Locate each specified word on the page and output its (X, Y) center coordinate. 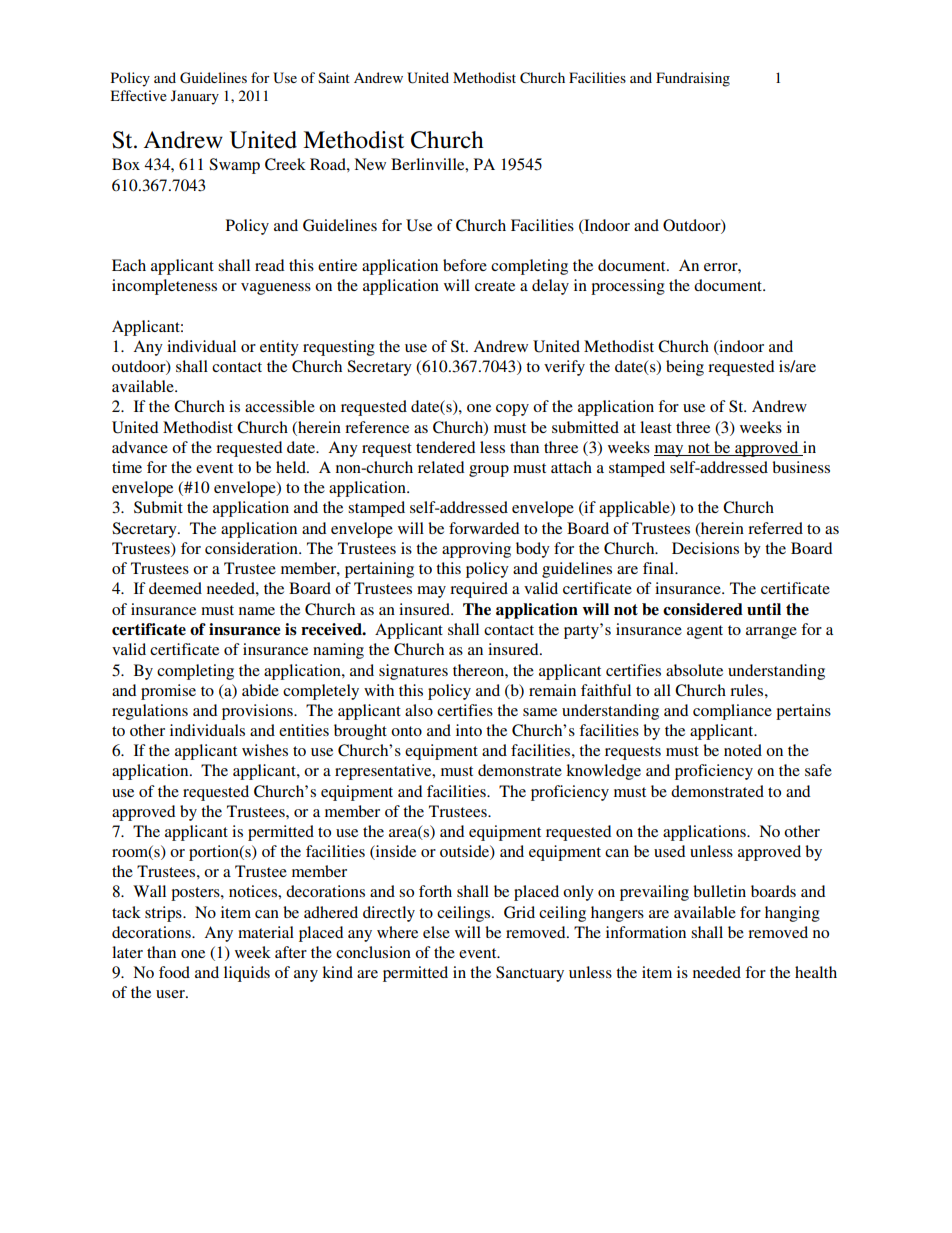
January (195, 97)
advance (140, 447)
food (174, 972)
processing (628, 287)
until (764, 609)
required (479, 590)
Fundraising (693, 79)
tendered (445, 447)
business (801, 467)
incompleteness (164, 287)
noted (743, 750)
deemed (175, 588)
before (465, 265)
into (469, 730)
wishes (265, 750)
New (370, 164)
